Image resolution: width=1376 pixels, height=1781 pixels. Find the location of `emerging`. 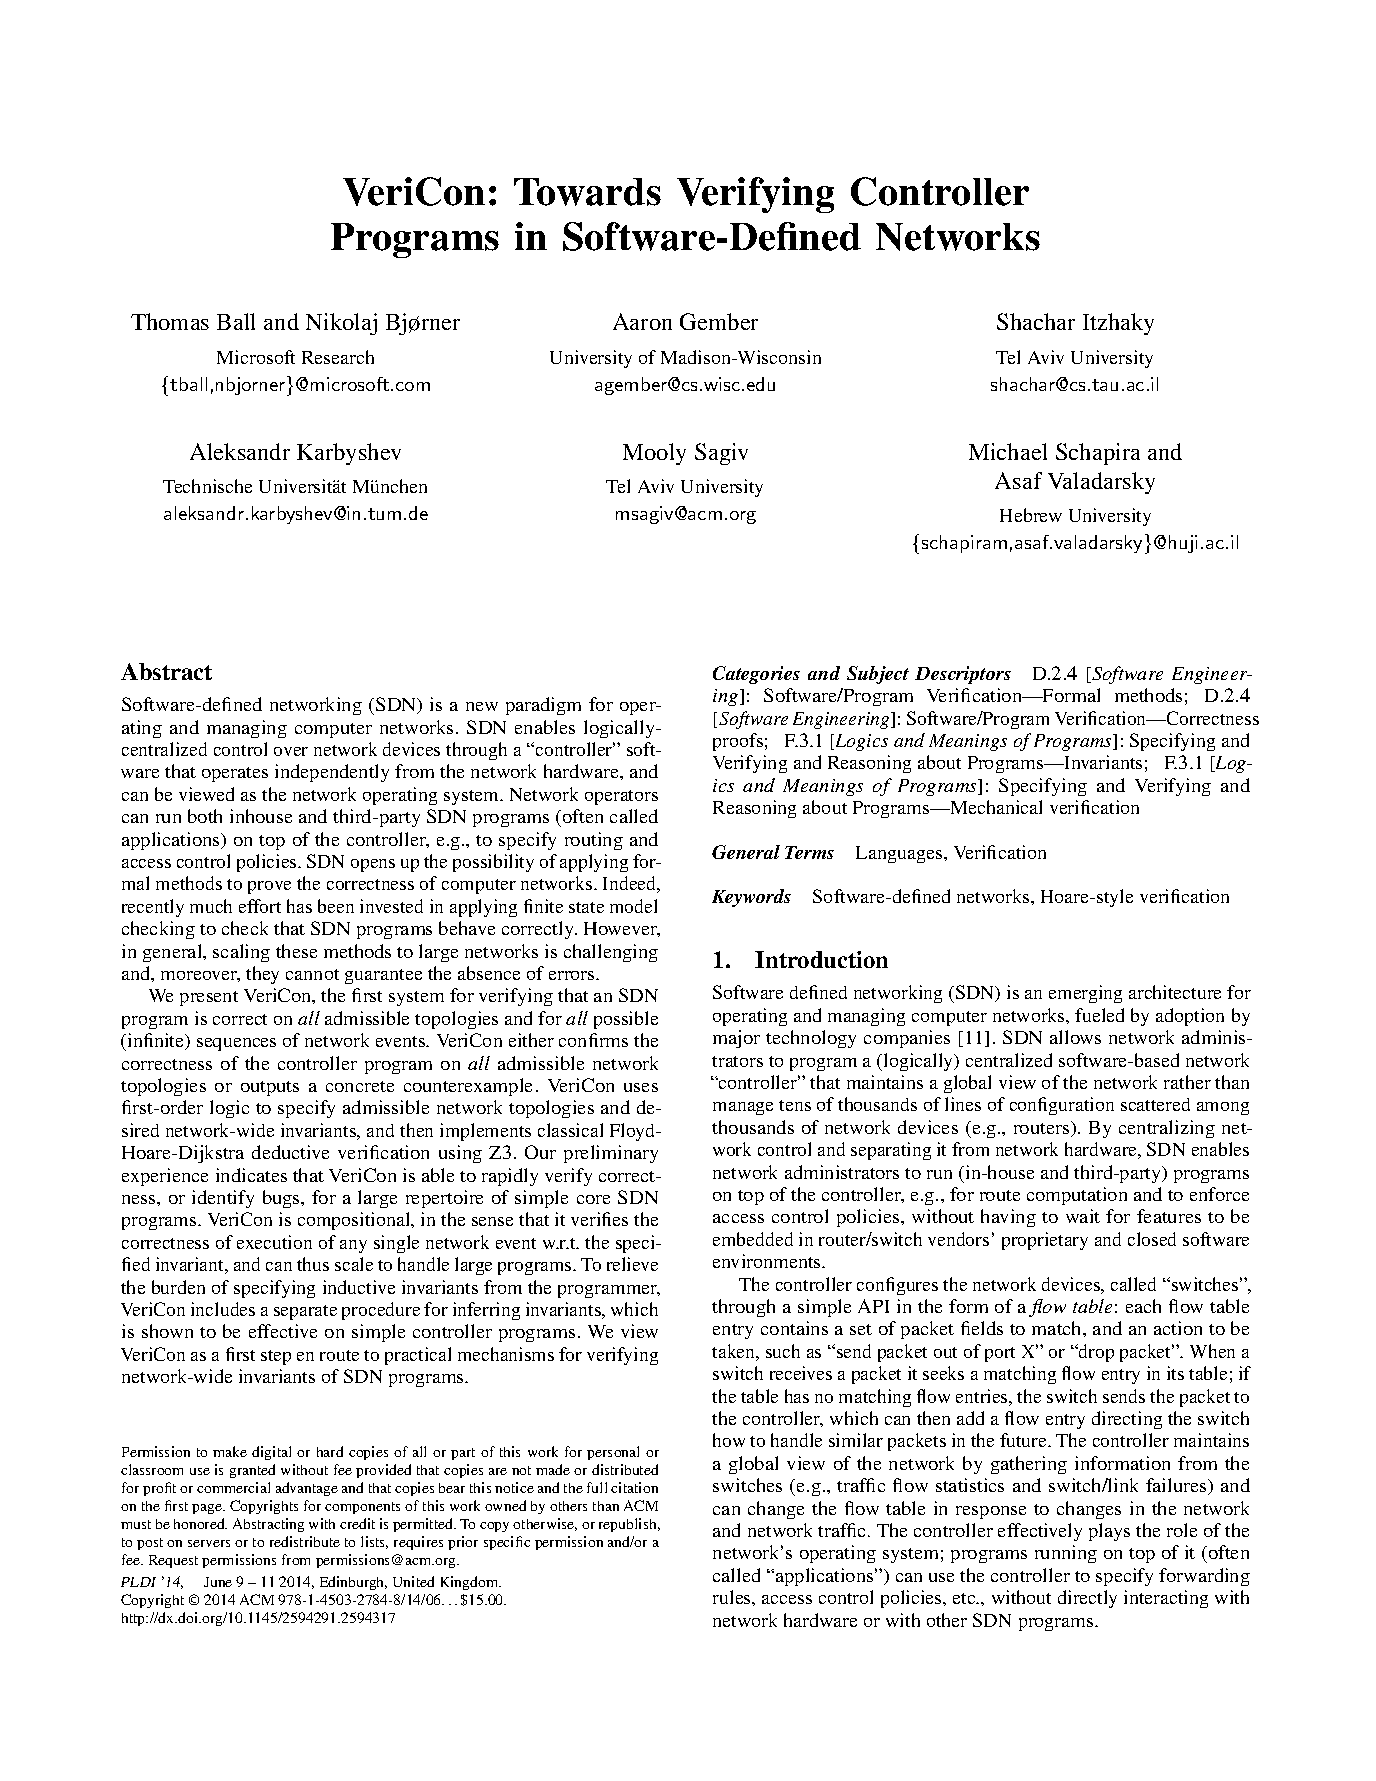

emerging is located at coordinates (1085, 994).
